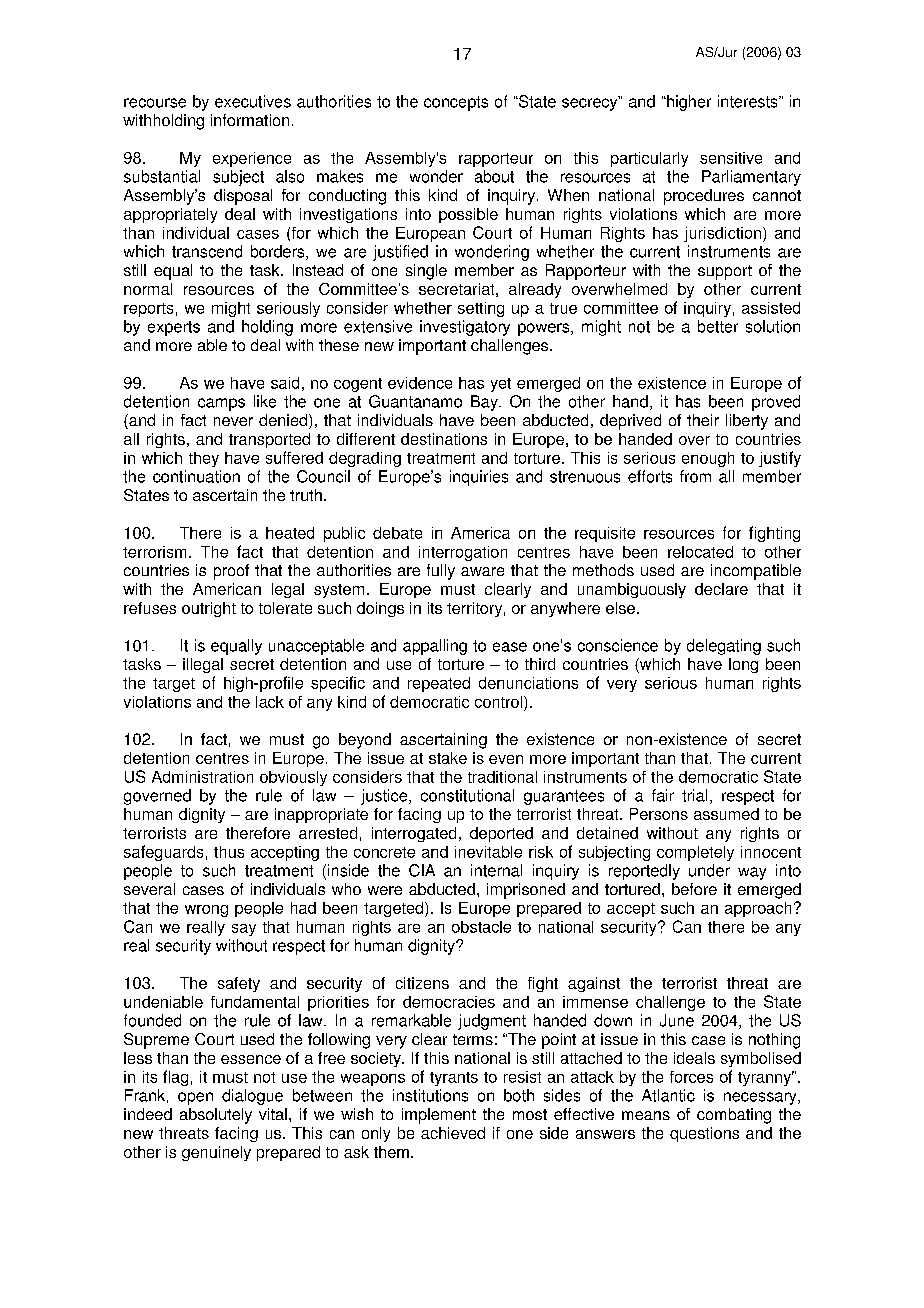 This image has height=1308, width=924. What do you see at coordinates (724, 647) in the image?
I see `delegating` at bounding box center [724, 647].
